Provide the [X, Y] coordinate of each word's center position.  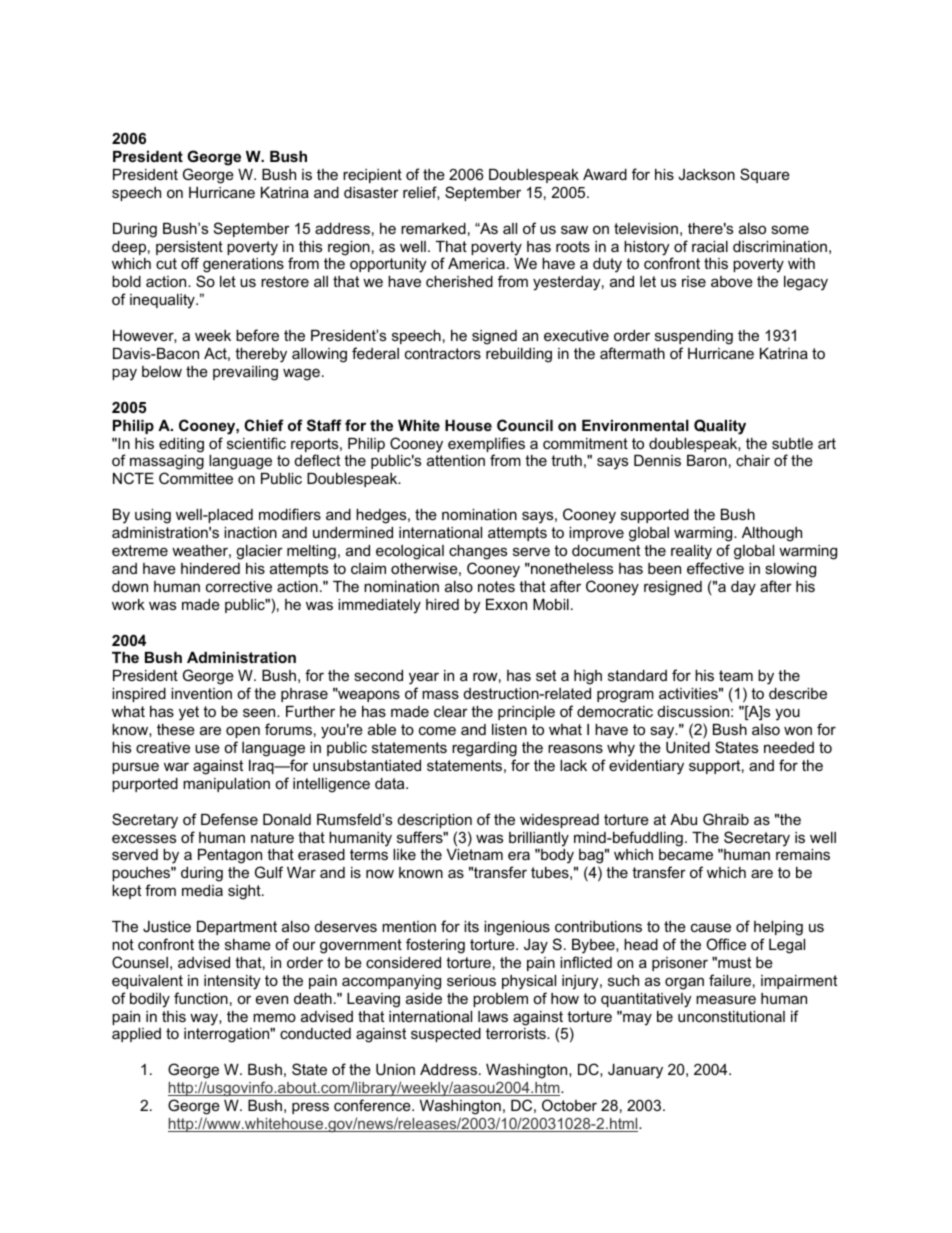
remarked [433, 228]
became [686, 854]
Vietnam [475, 854]
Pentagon [230, 858]
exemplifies [486, 446]
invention [201, 693]
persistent [189, 249]
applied [136, 1035]
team [736, 675]
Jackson [706, 174]
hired [442, 604]
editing [181, 445]
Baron [707, 460]
